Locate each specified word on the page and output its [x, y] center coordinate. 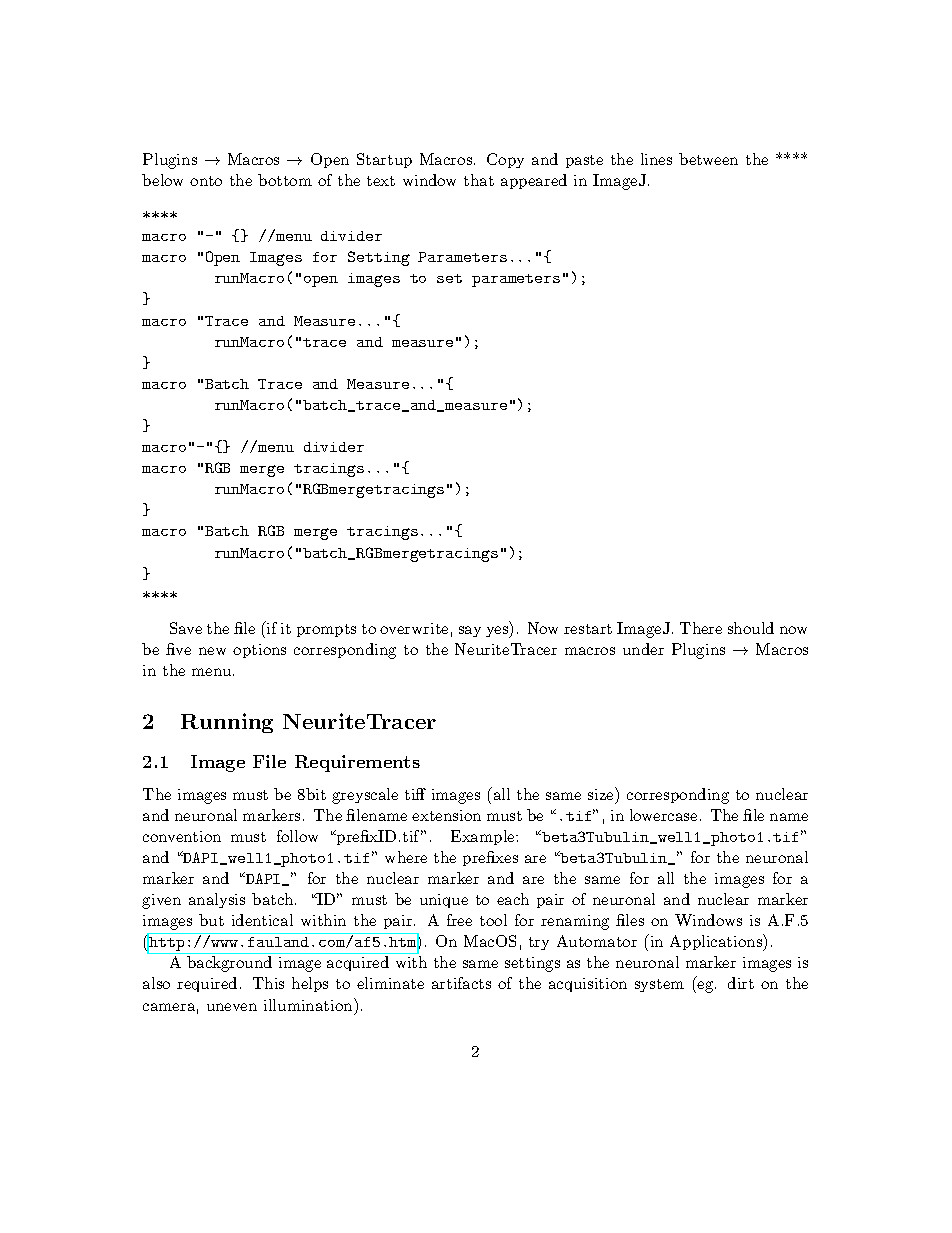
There [701, 628]
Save [186, 628]
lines [656, 159]
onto [206, 181]
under [643, 649]
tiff [415, 794]
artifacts [461, 983]
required [207, 984]
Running [227, 723]
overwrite [414, 628]
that [479, 180]
